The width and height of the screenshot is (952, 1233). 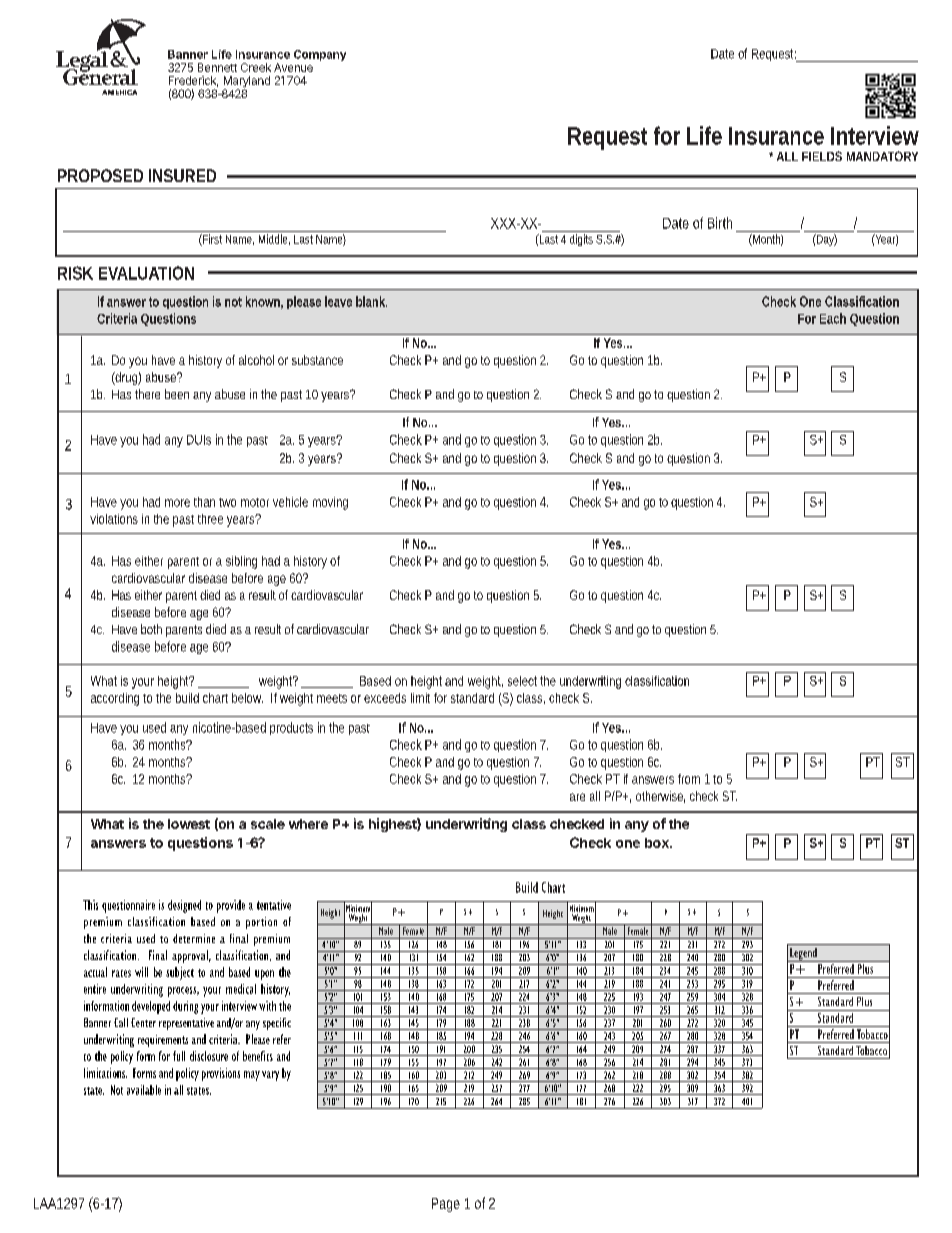 What do you see at coordinates (184, 906) in the screenshot?
I see `designed` at bounding box center [184, 906].
